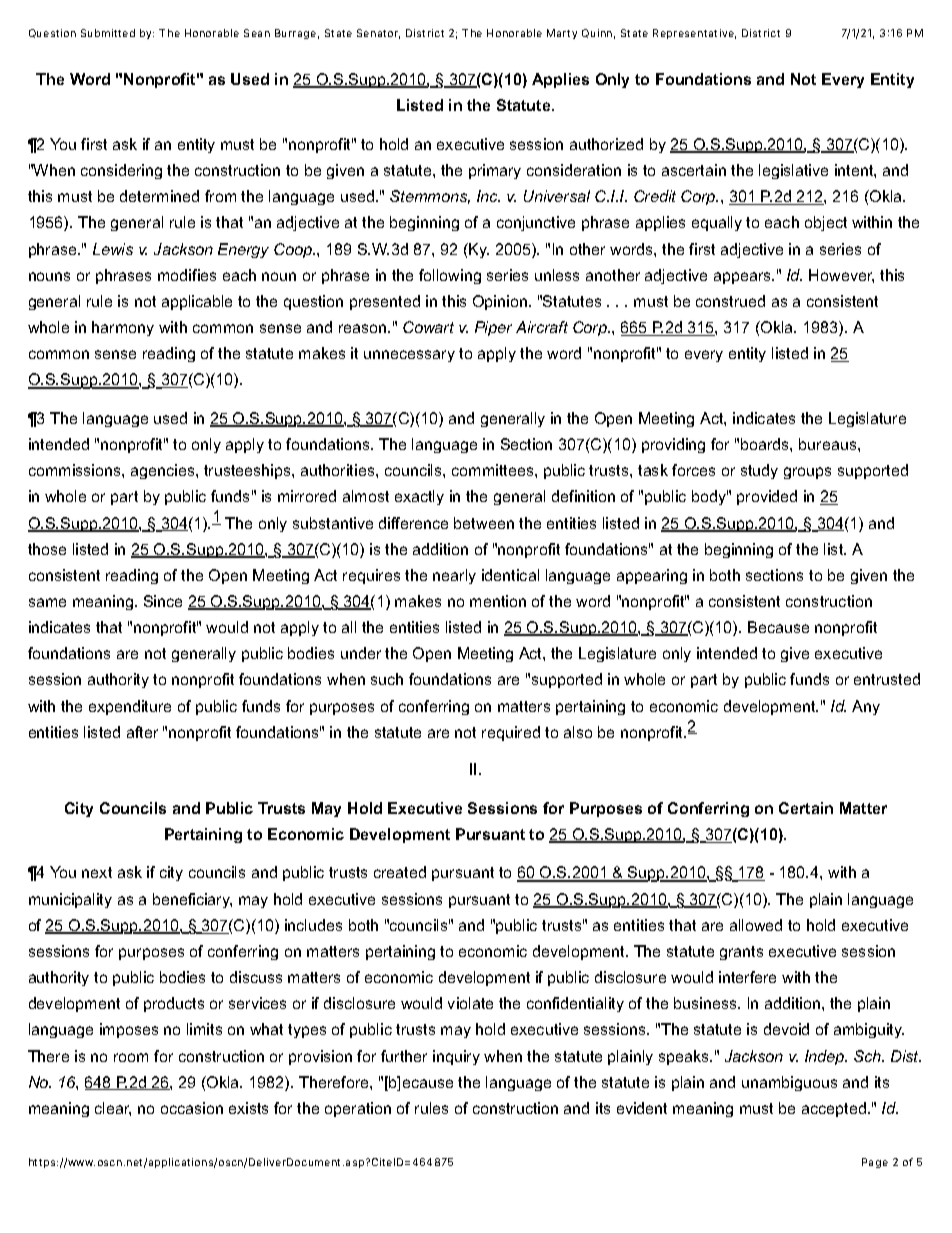  I want to click on provided, so click(767, 497).
